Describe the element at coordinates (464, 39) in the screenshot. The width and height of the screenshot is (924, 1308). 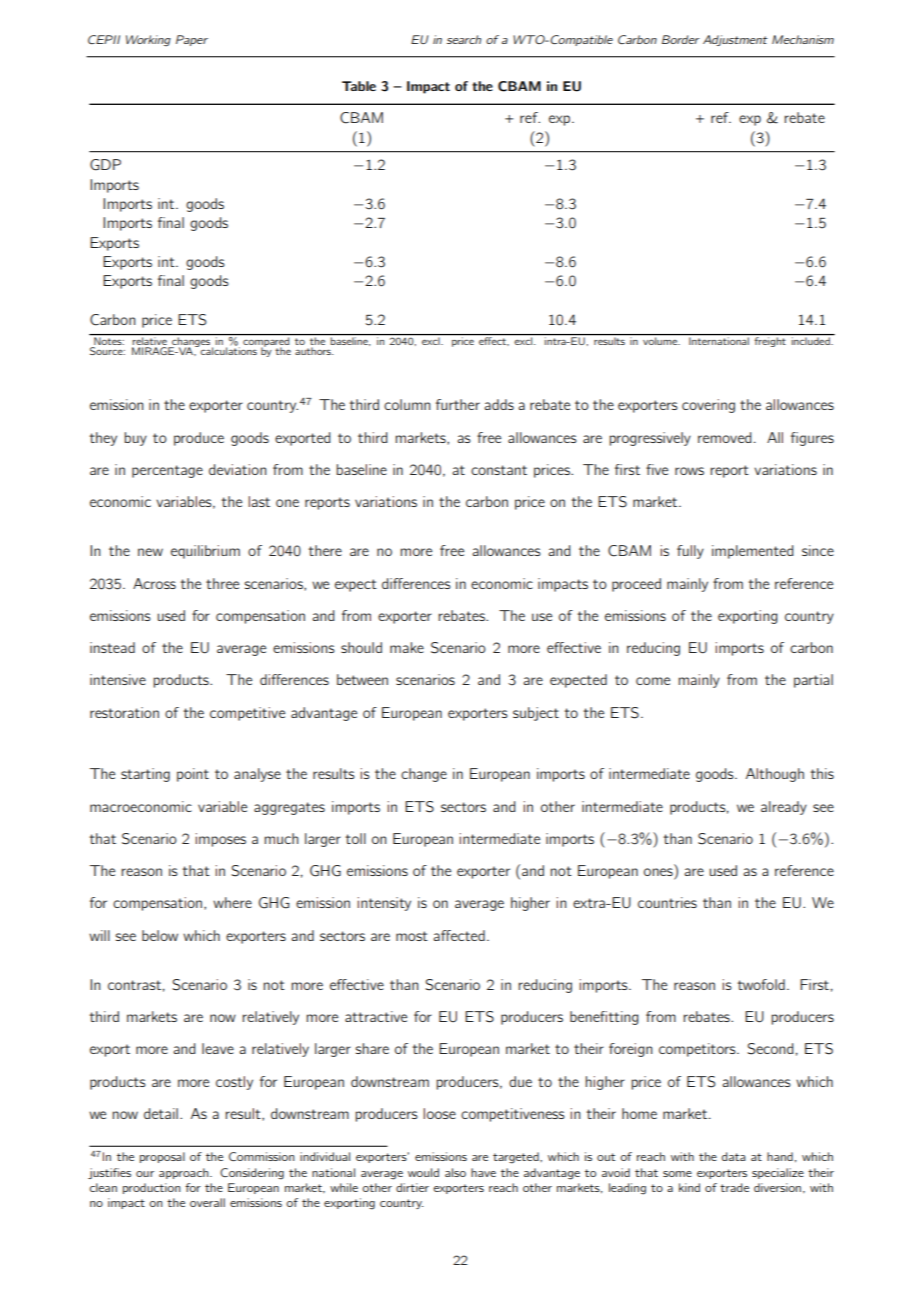
I see `search` at that location.
